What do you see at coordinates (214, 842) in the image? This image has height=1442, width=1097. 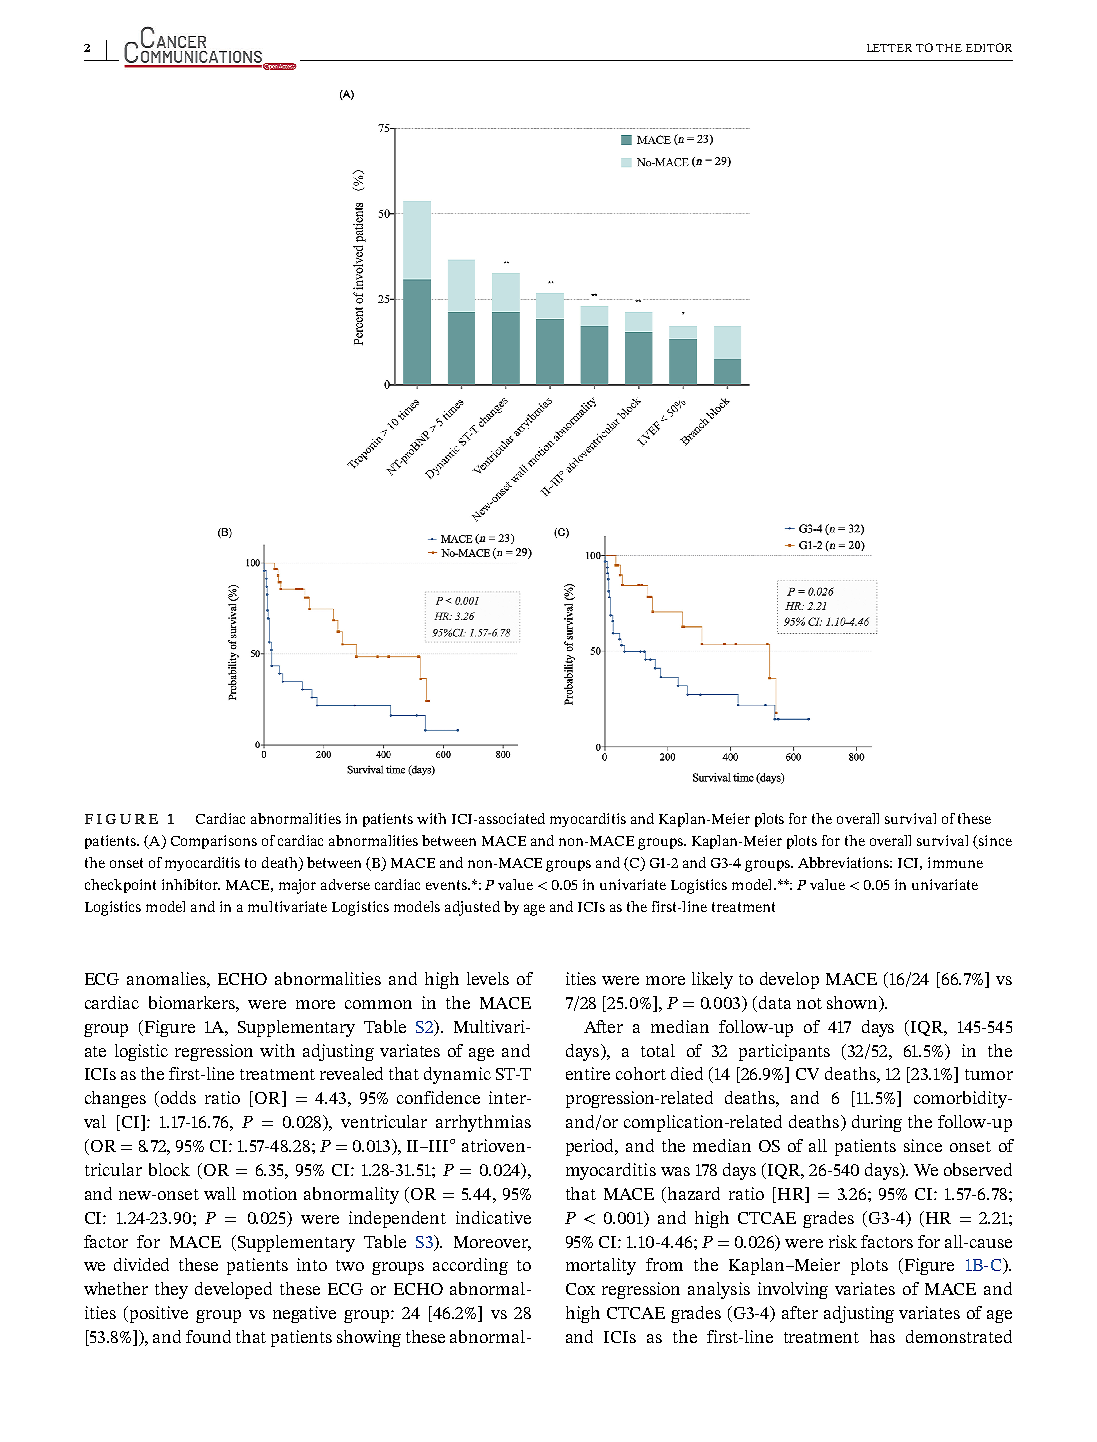 I see `Comparisons` at bounding box center [214, 842].
